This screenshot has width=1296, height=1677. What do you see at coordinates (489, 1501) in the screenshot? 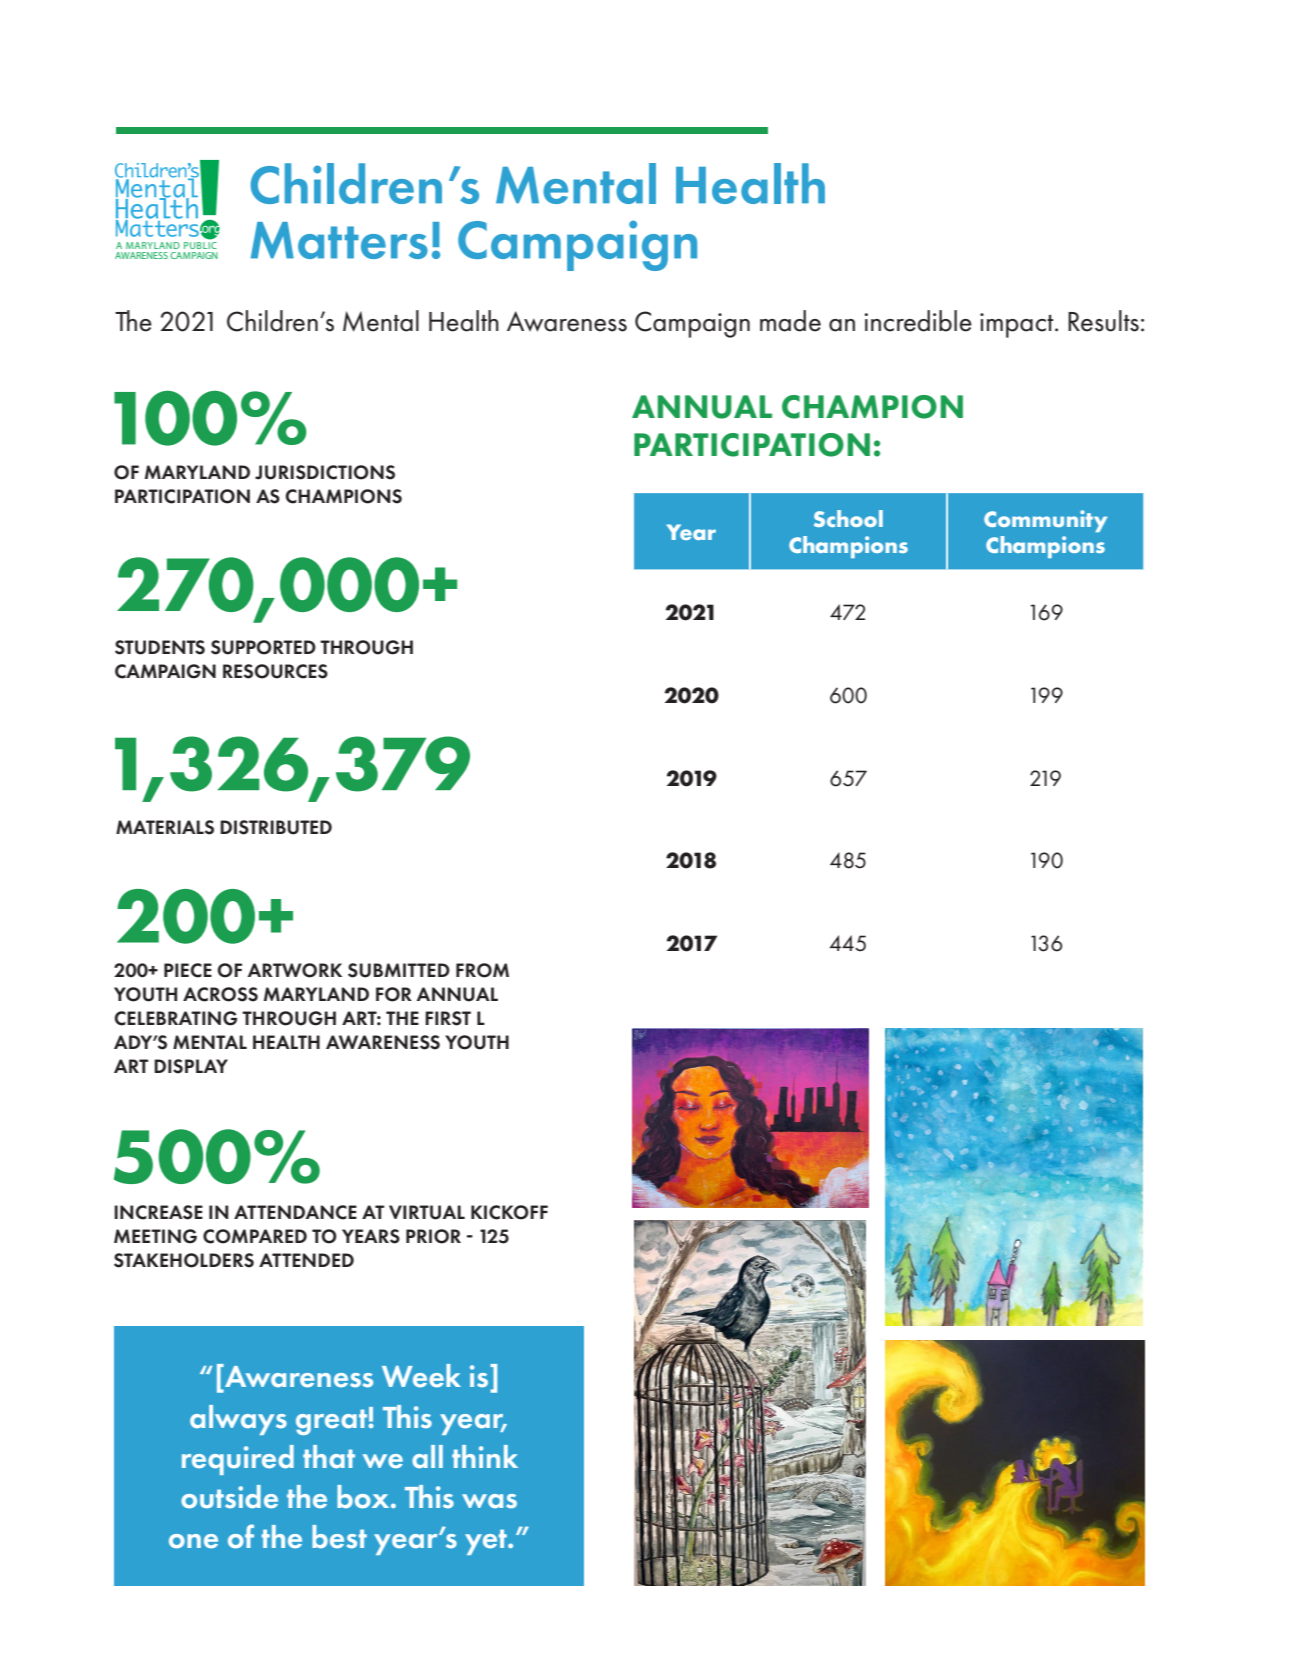
I see `was` at bounding box center [489, 1501].
